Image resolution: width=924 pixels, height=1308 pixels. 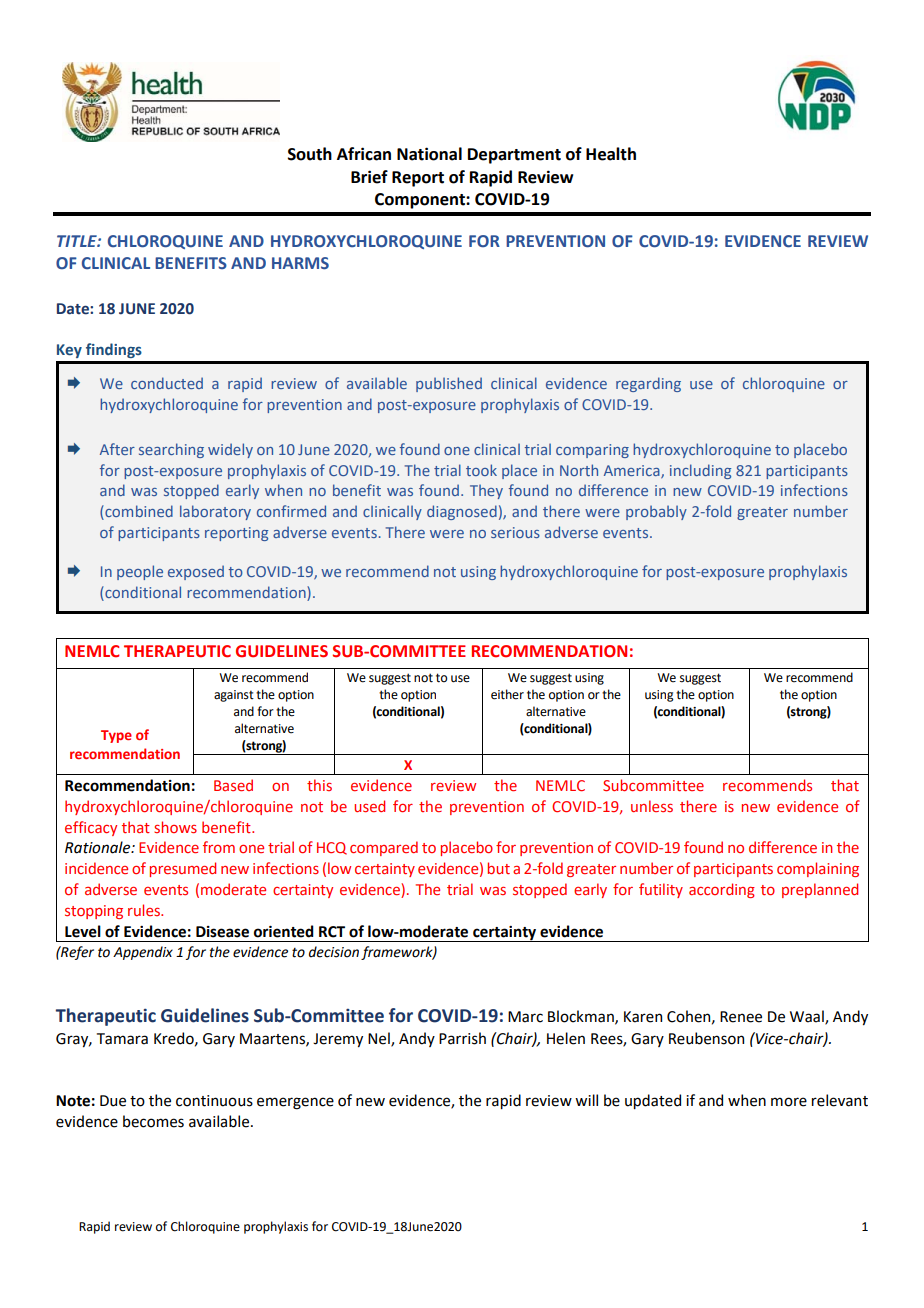 I want to click on South, so click(x=310, y=154).
